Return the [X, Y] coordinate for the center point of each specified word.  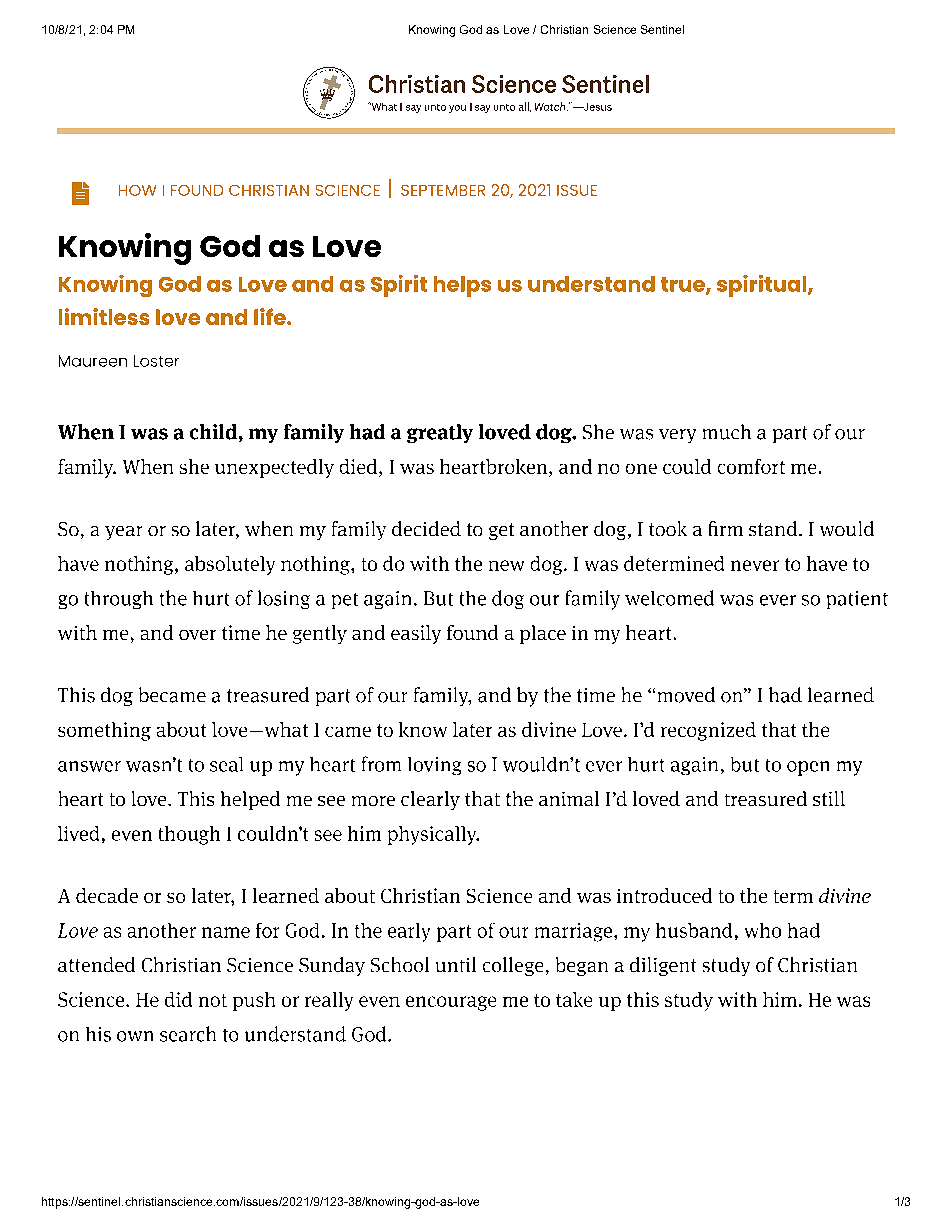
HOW [137, 190]
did [178, 999]
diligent [663, 966]
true [684, 285]
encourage [451, 1003]
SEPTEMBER [443, 190]
